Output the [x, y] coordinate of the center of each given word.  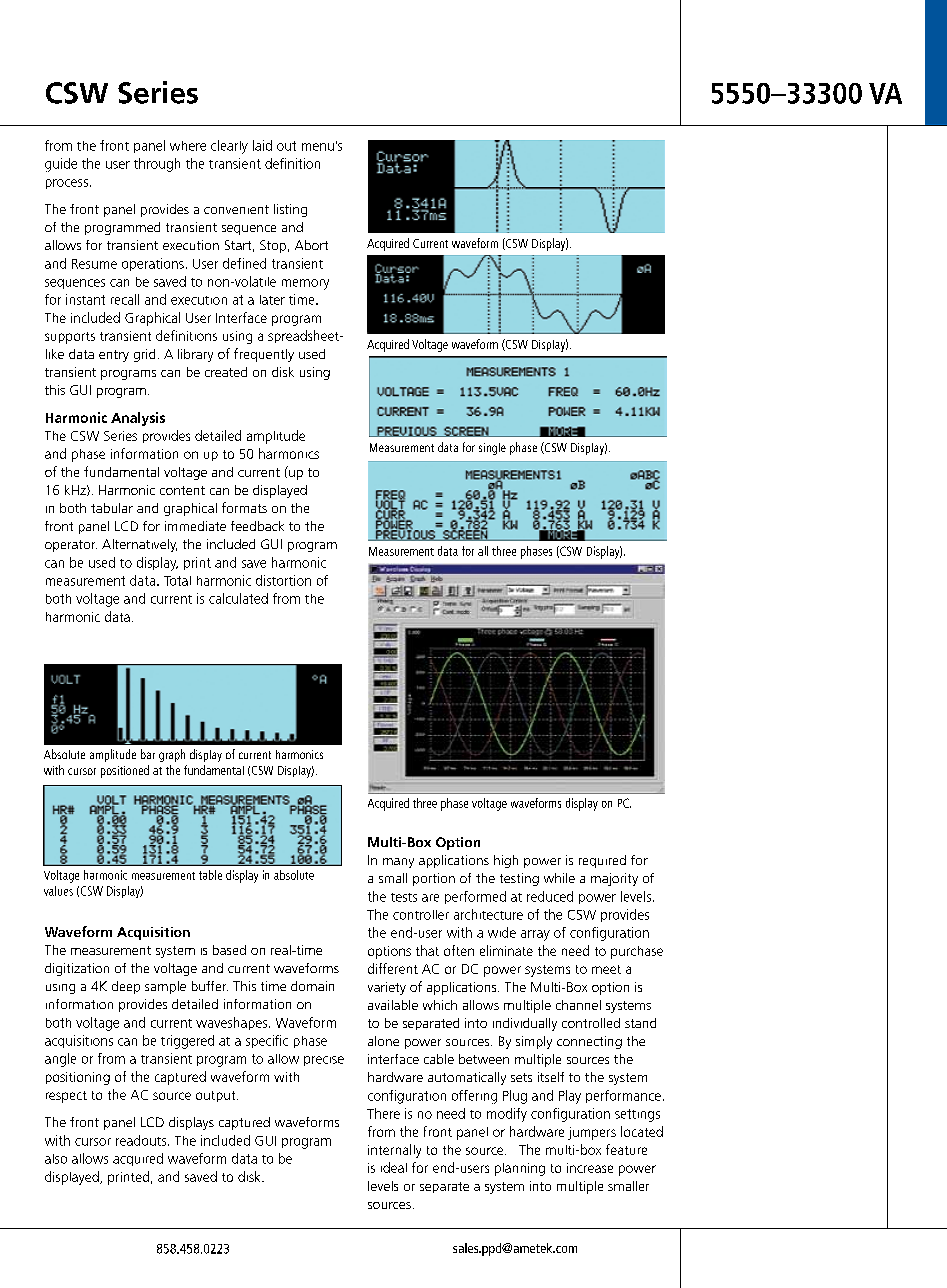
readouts [142, 1140]
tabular [112, 508]
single [492, 449]
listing [290, 210]
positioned [125, 771]
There [383, 1113]
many [398, 863]
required [602, 861]
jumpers [592, 1133]
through [157, 165]
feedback [257, 526]
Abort [311, 245]
